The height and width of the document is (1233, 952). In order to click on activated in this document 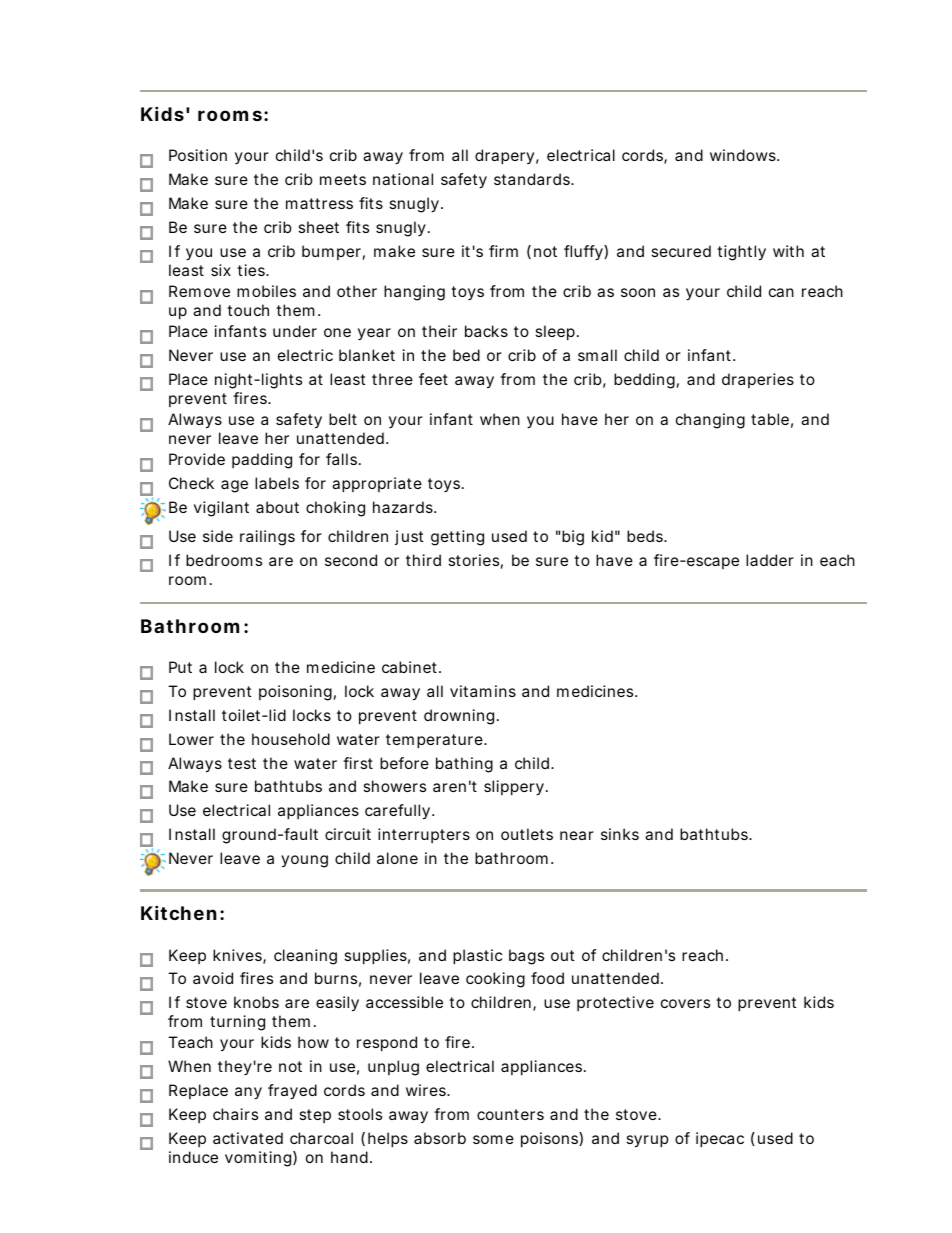, I will do `click(248, 1138)`.
